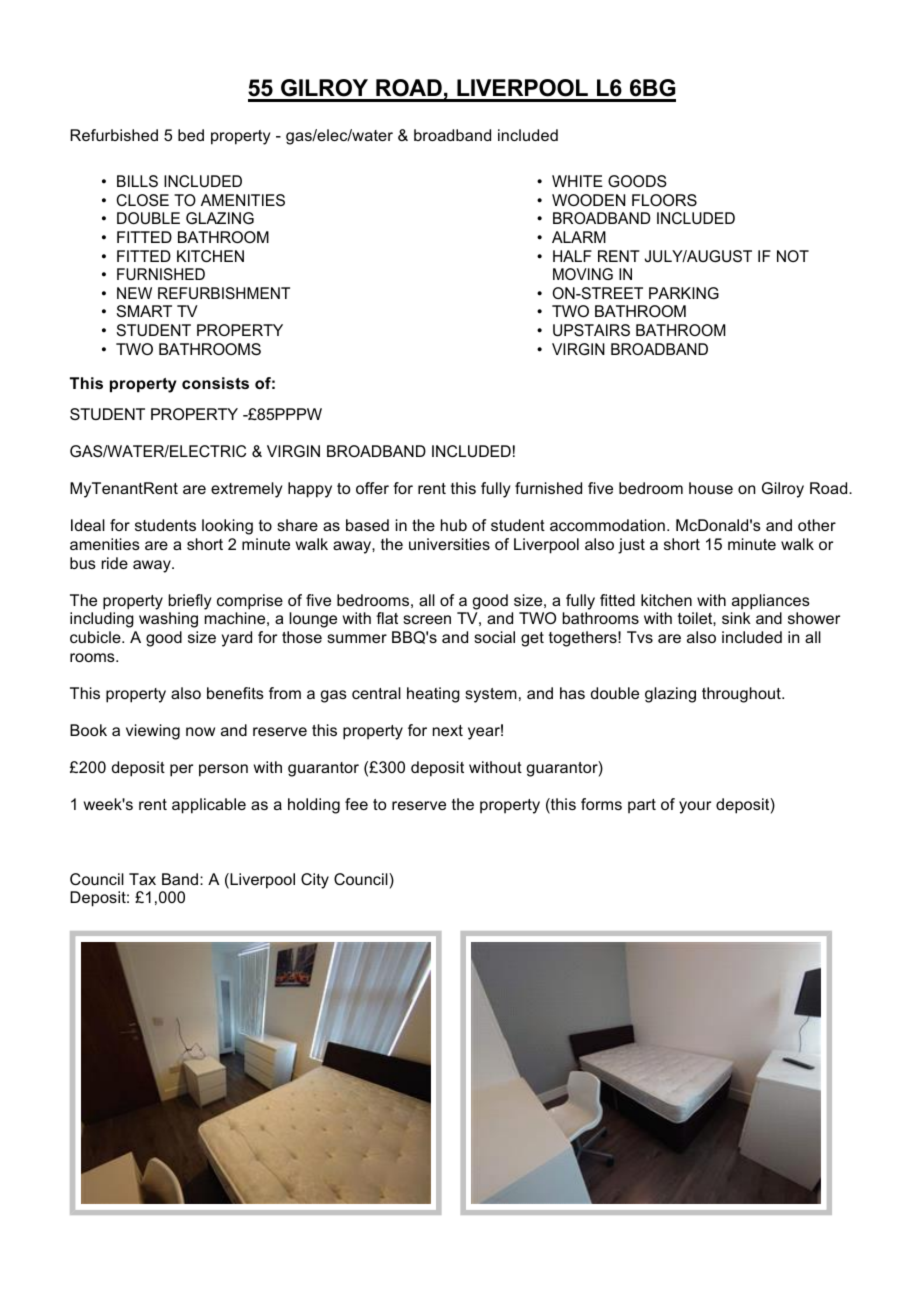  Describe the element at coordinates (153, 732) in the screenshot. I see `viewing` at that location.
